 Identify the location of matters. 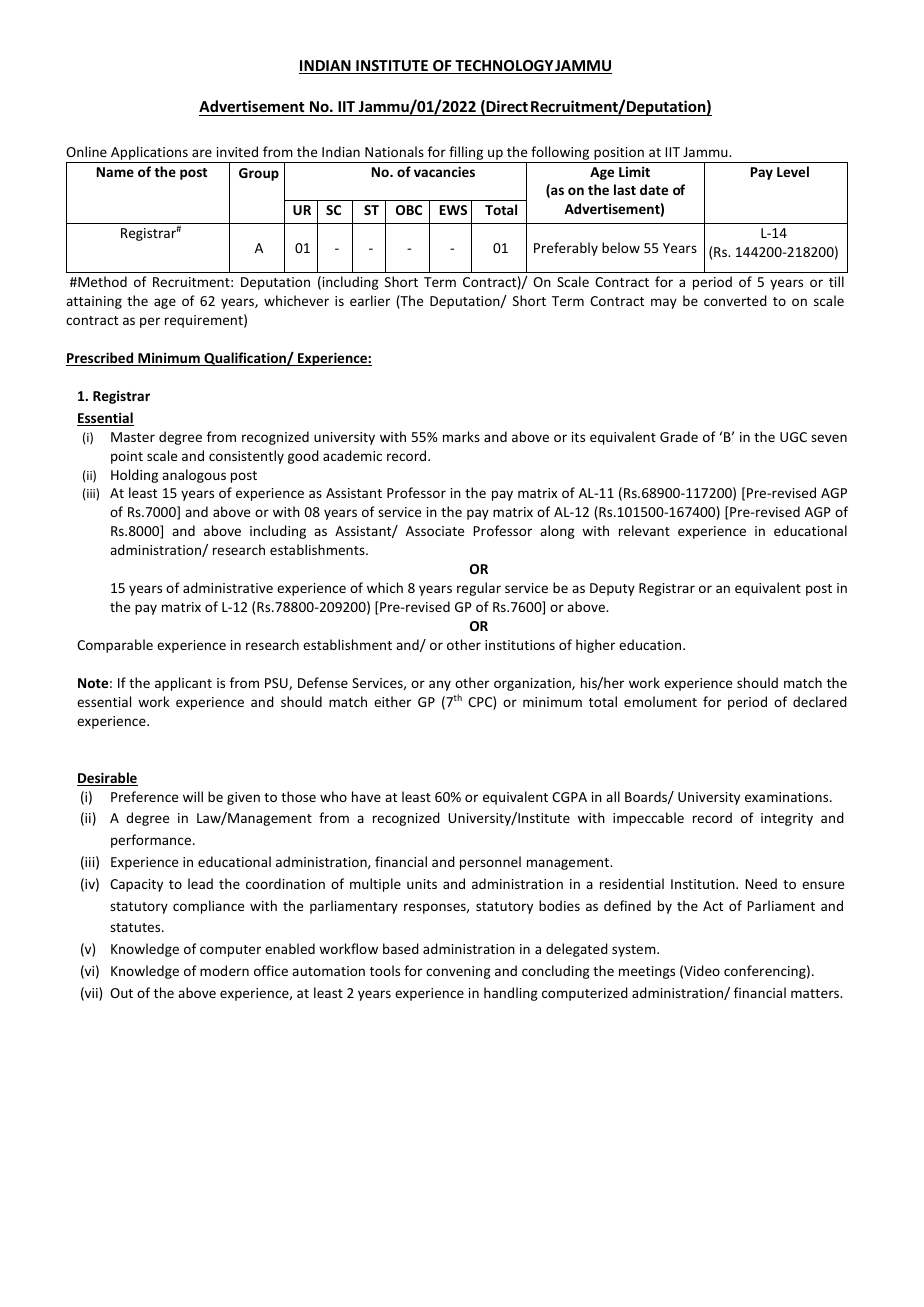
(816, 993).
